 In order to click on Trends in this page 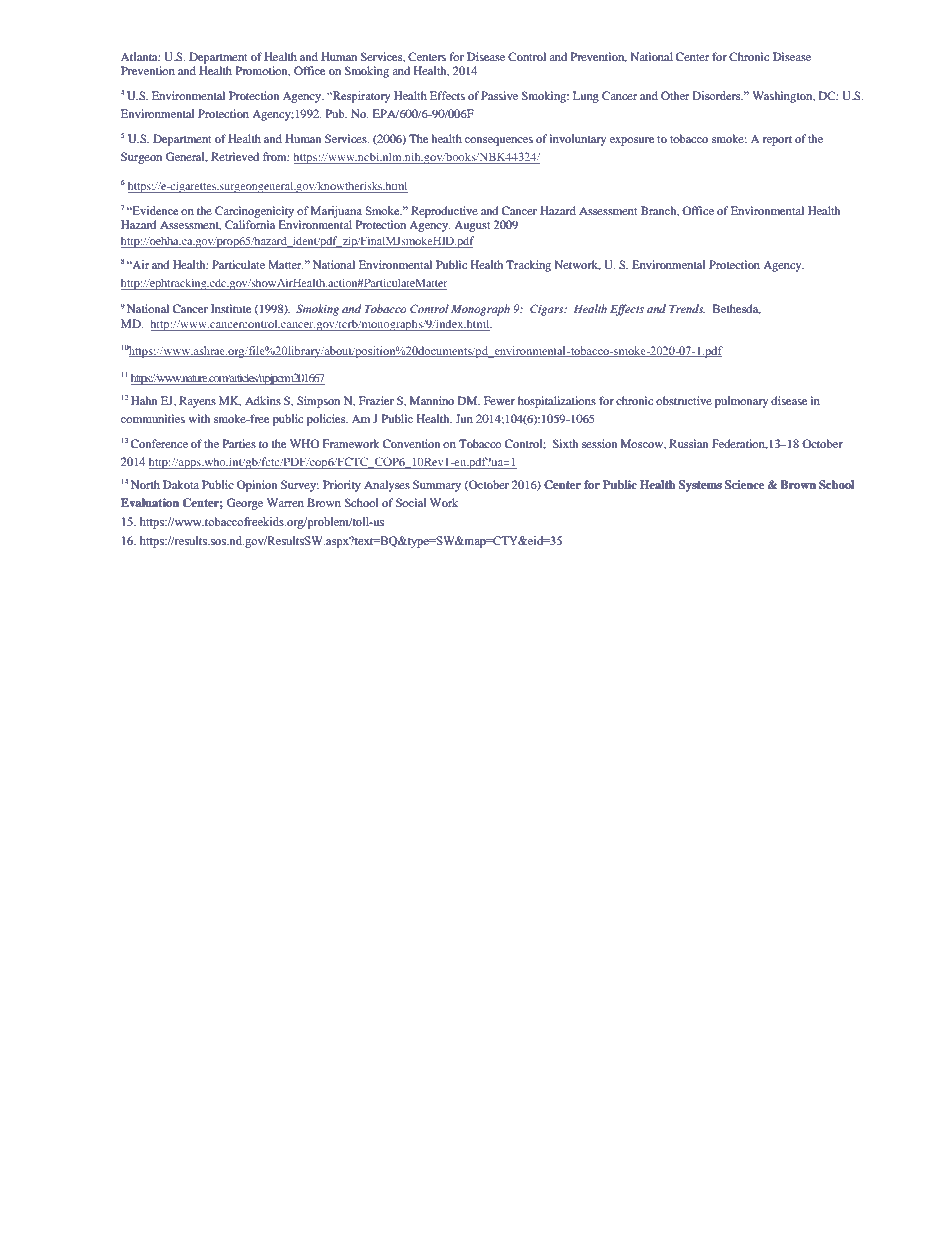, I will do `click(687, 308)`.
